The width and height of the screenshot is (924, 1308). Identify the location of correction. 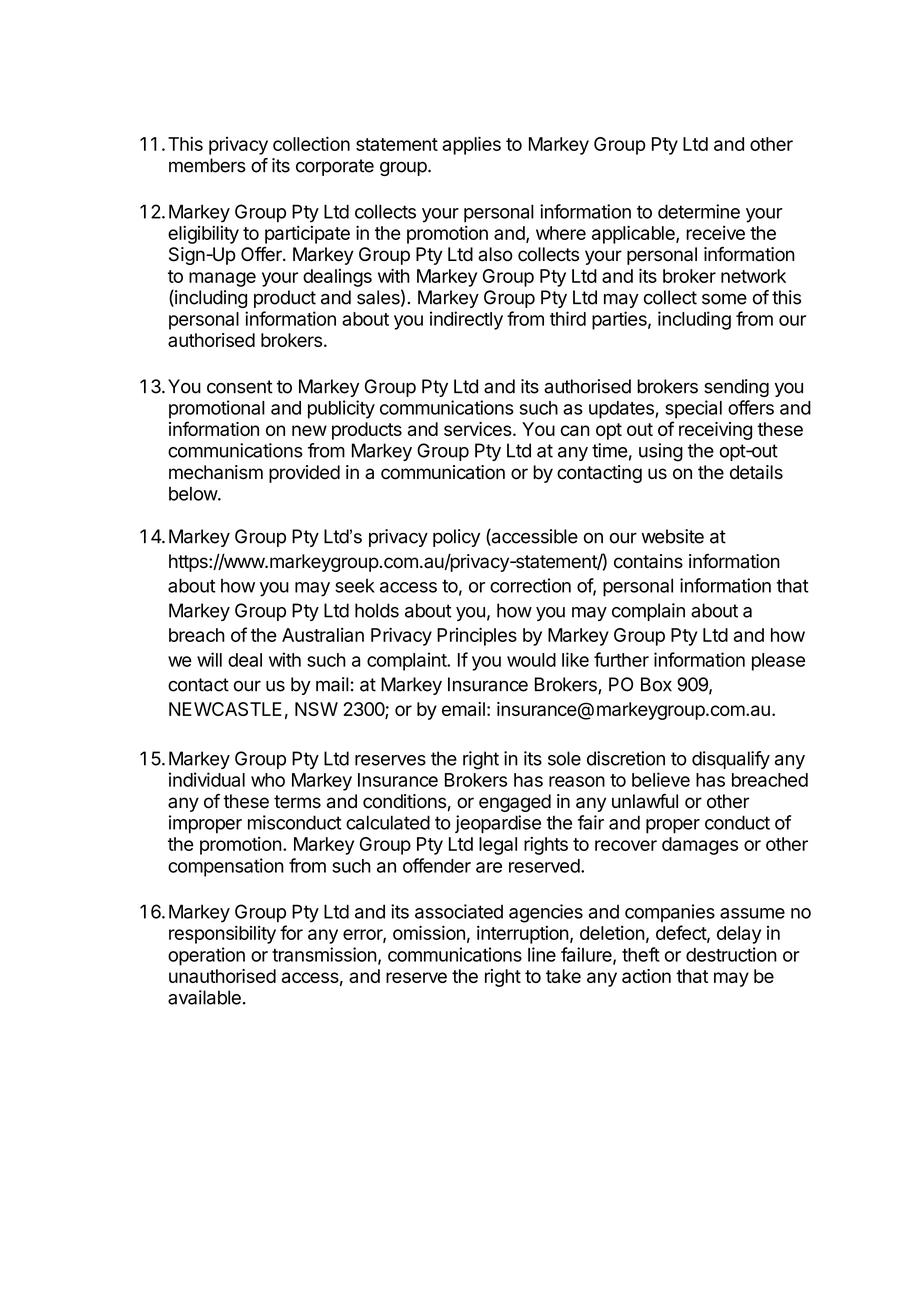
(530, 585).
